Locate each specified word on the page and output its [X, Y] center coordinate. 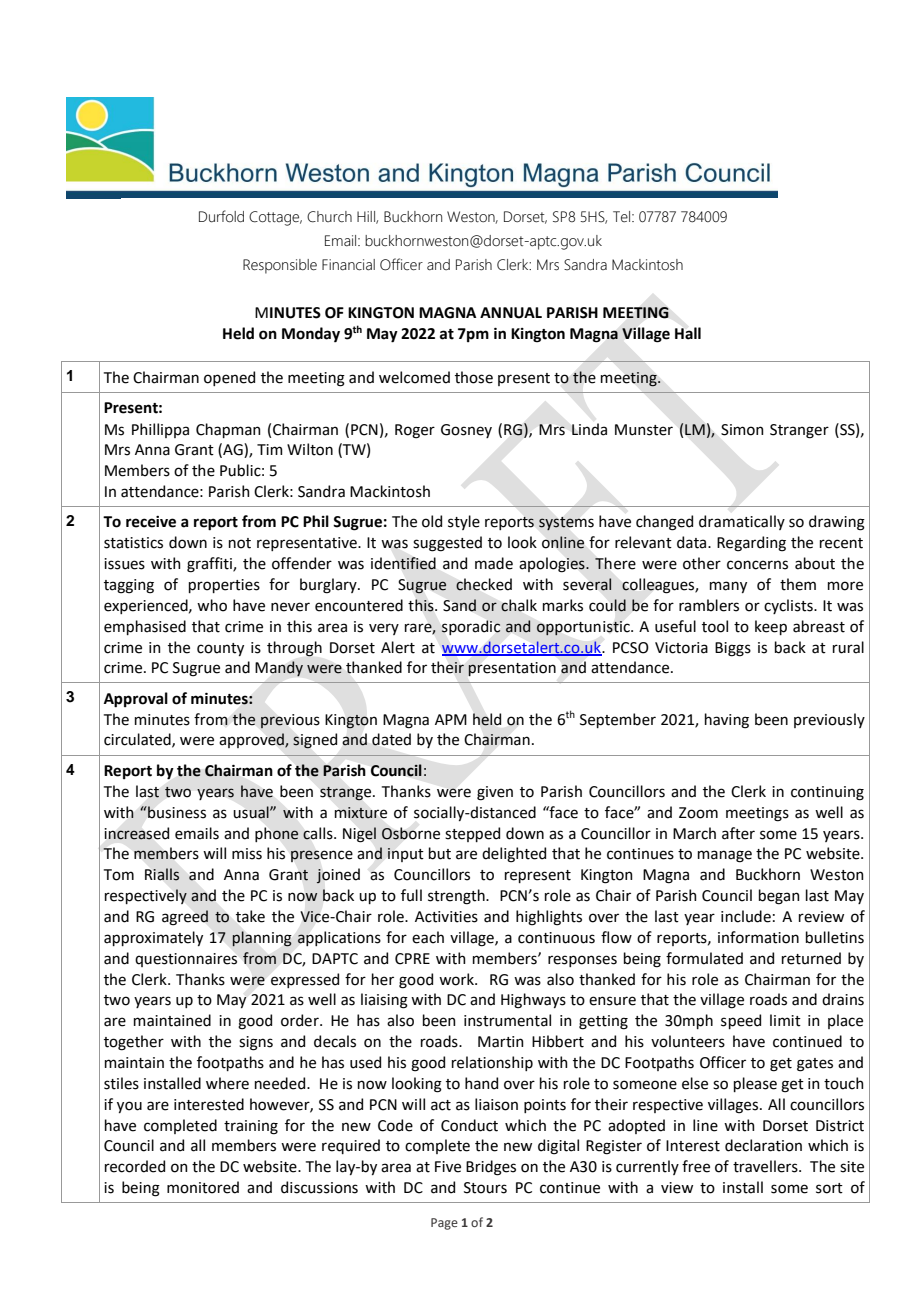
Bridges [491, 1168]
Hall [688, 333]
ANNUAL [511, 313]
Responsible [280, 266]
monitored [203, 1187]
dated [391, 739]
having [727, 721]
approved [252, 740]
